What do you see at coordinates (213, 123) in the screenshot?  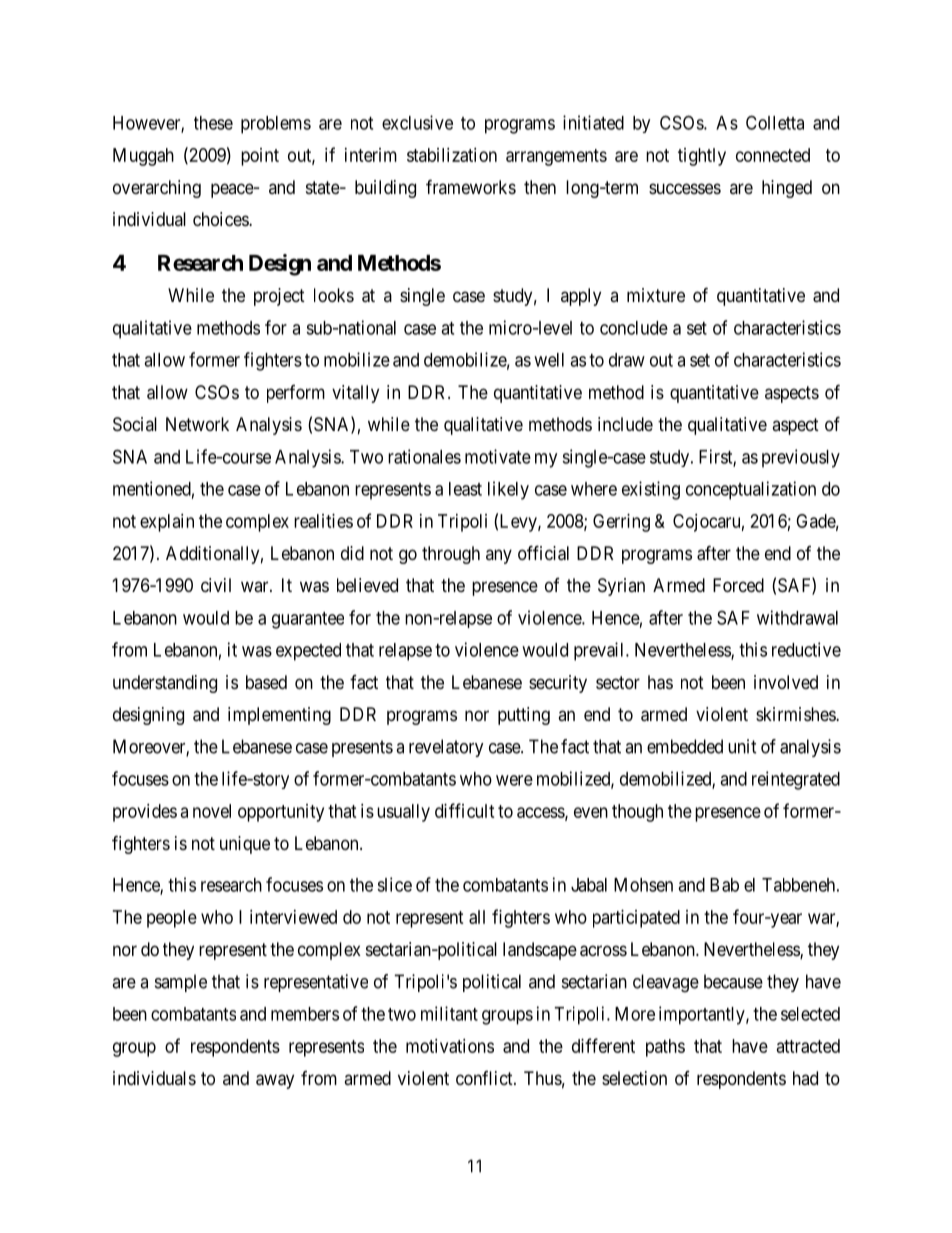 I see `these` at bounding box center [213, 123].
